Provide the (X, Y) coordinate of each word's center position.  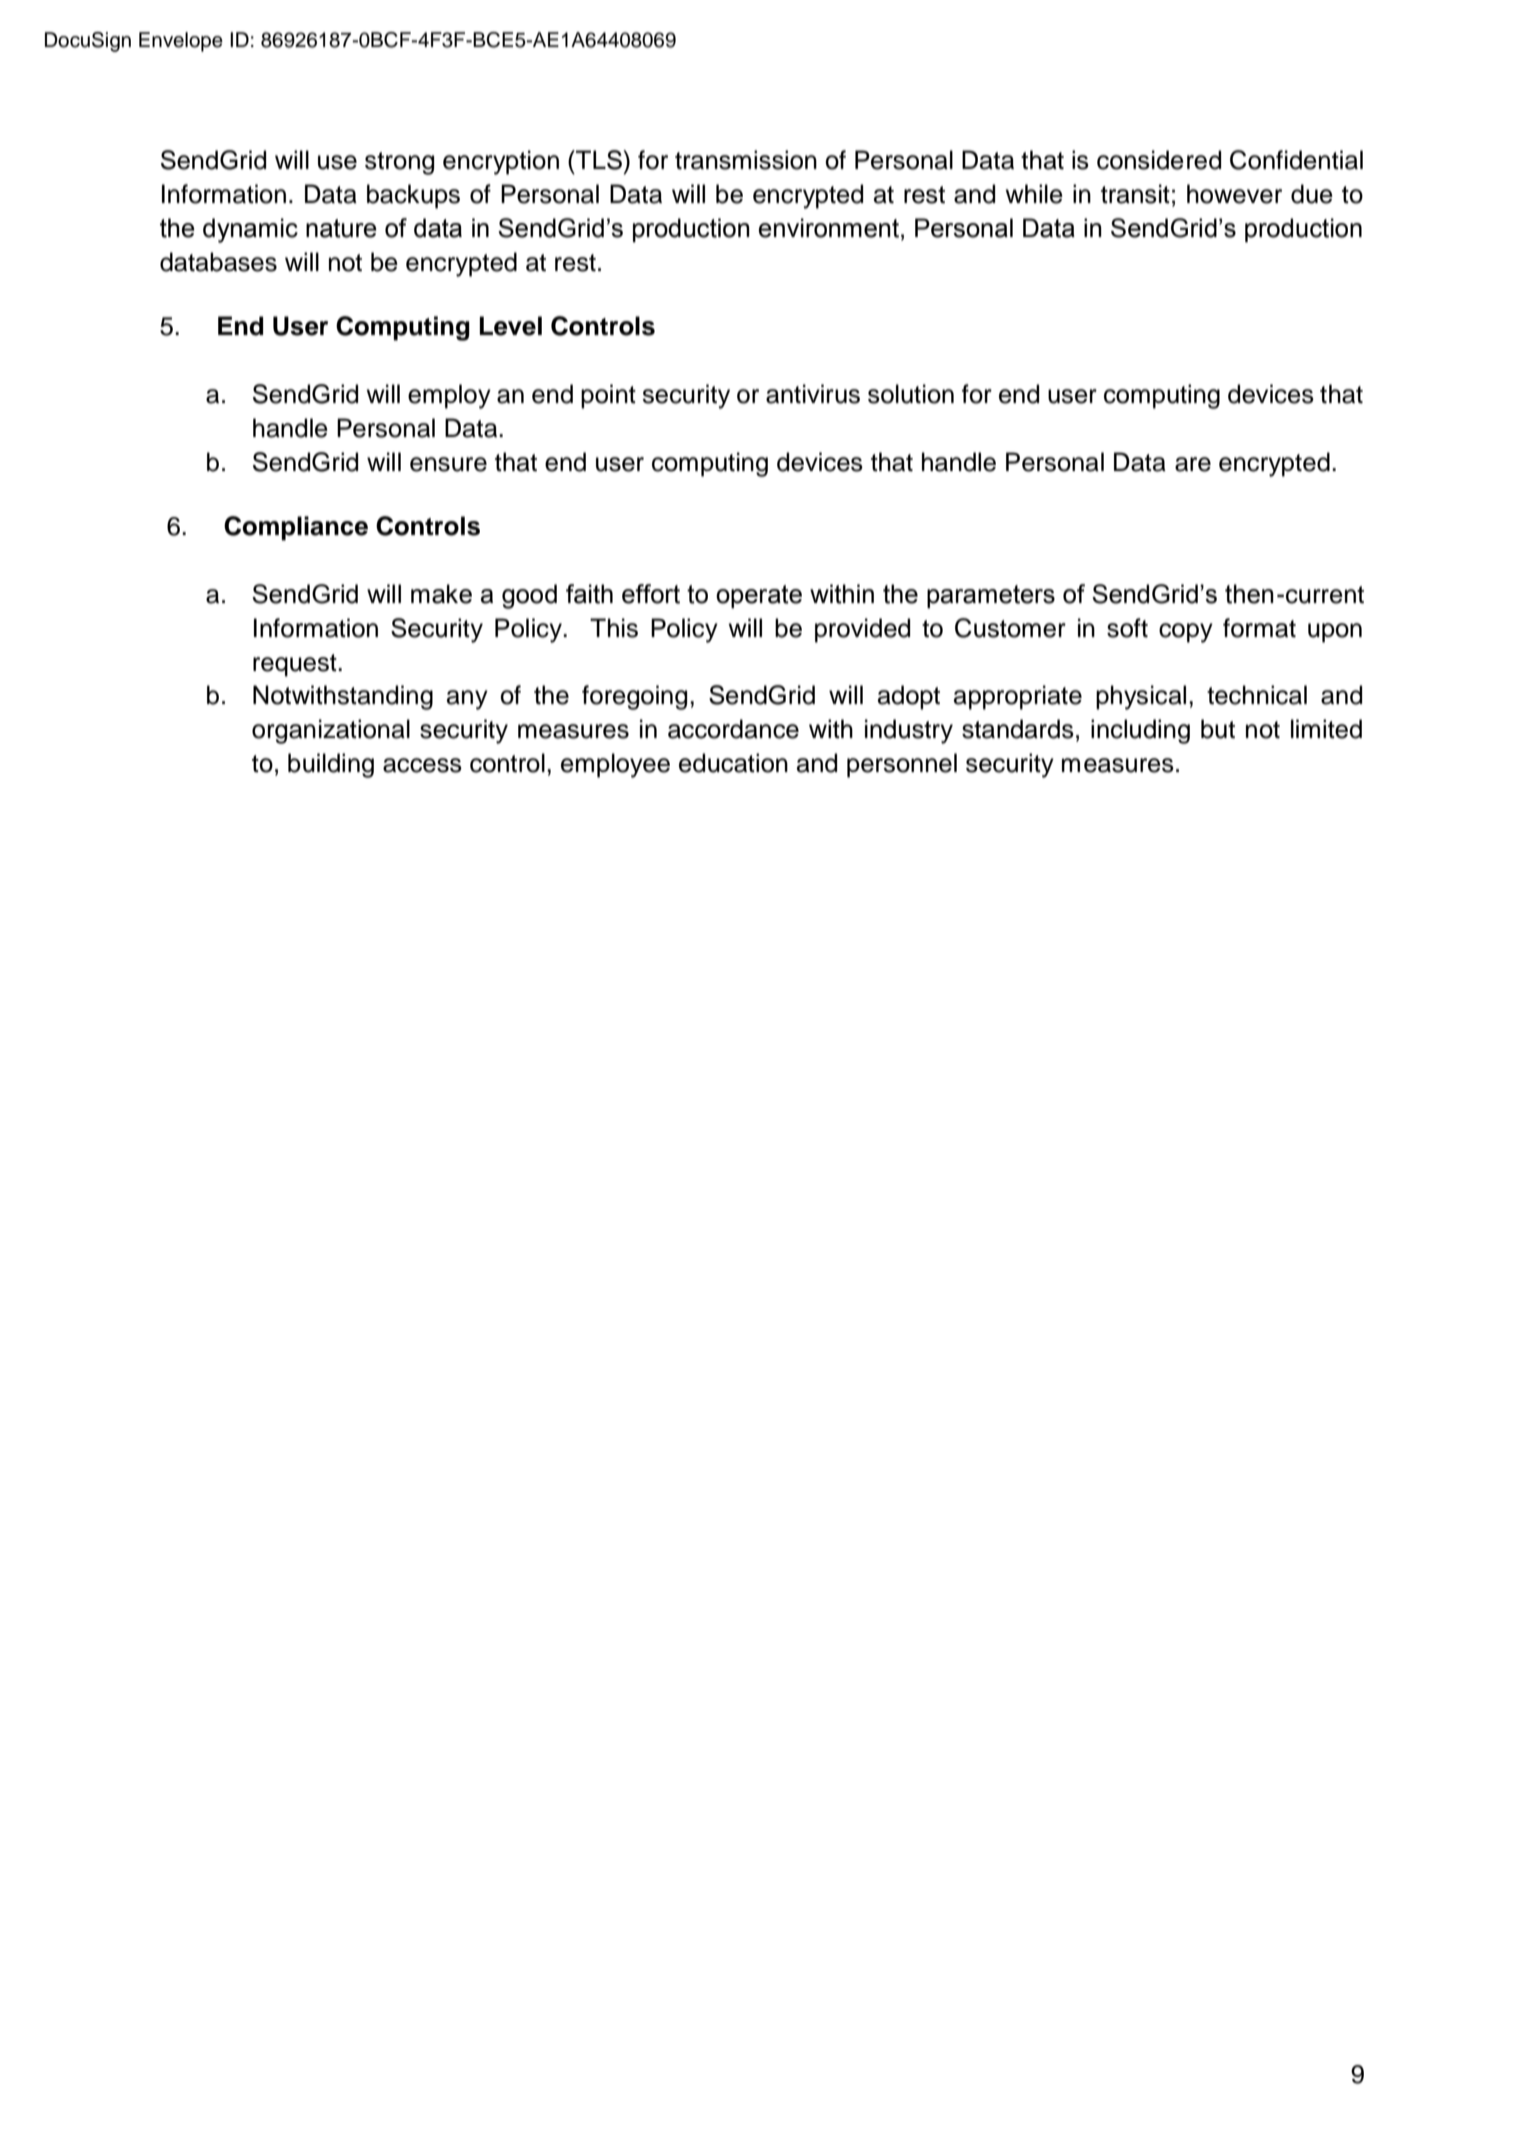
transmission (746, 160)
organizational (331, 731)
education (733, 763)
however (1234, 194)
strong (399, 163)
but (1218, 729)
